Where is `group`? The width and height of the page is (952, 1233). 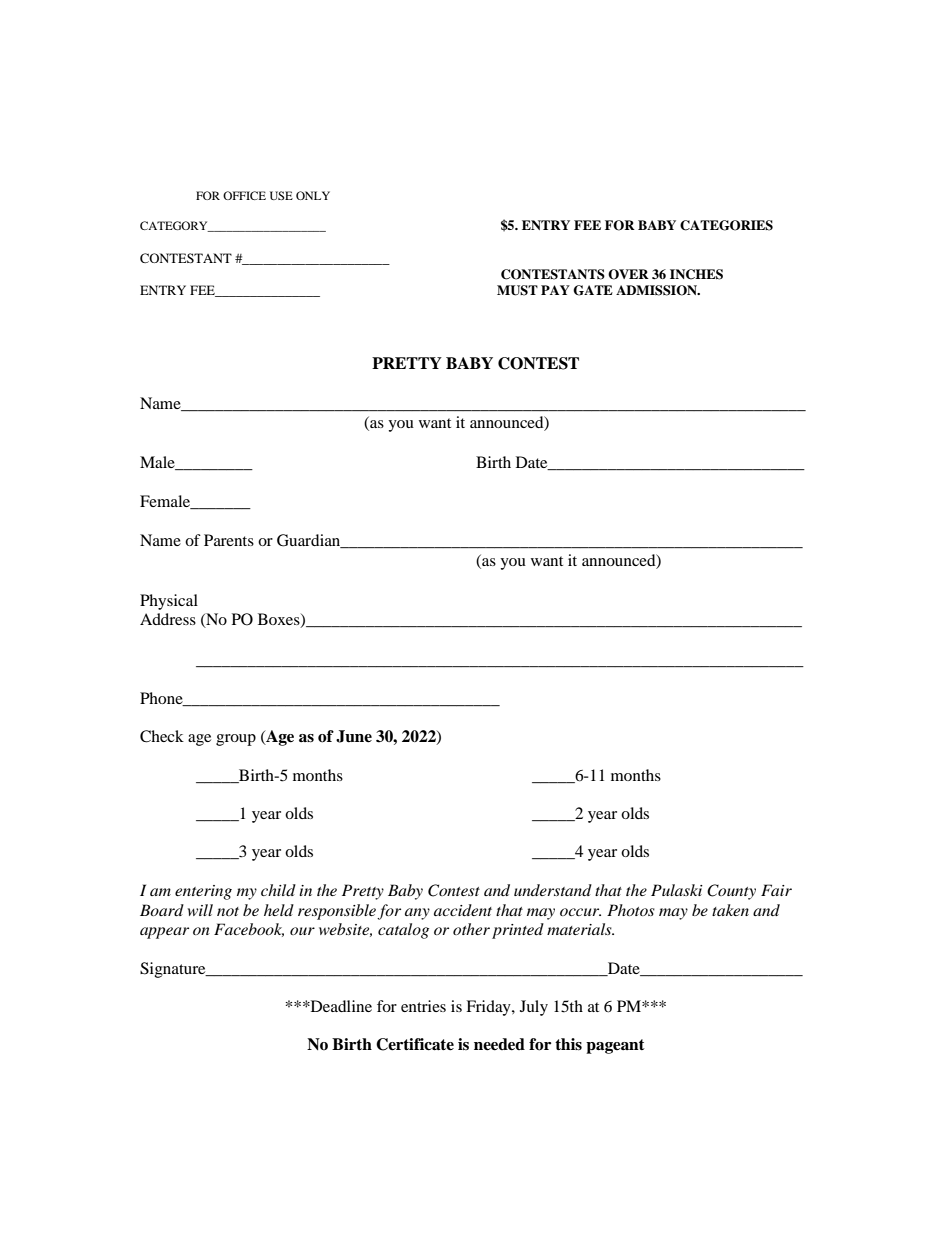 group is located at coordinates (236, 740).
